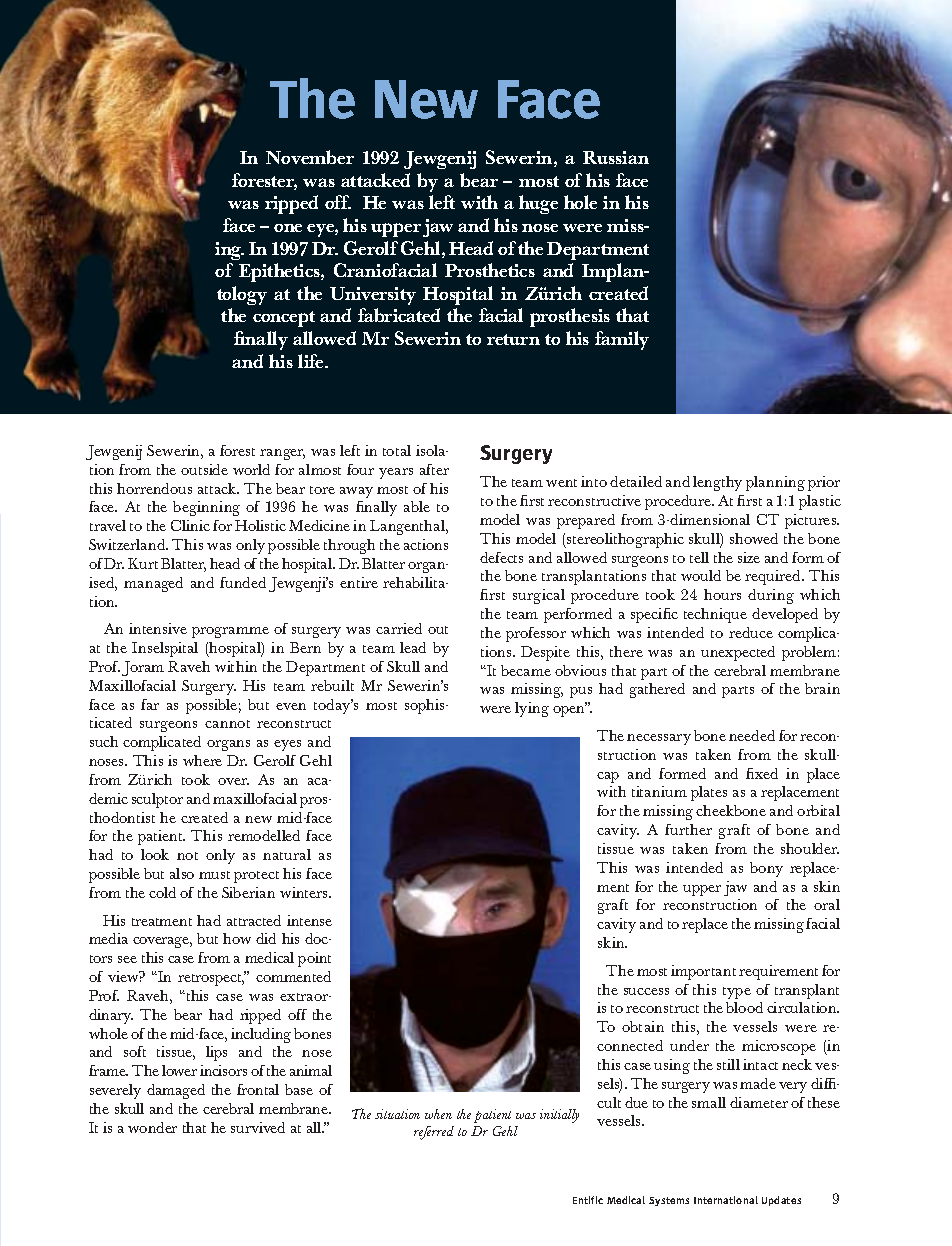 The height and width of the document is (1246, 952). I want to click on huge, so click(538, 204).
